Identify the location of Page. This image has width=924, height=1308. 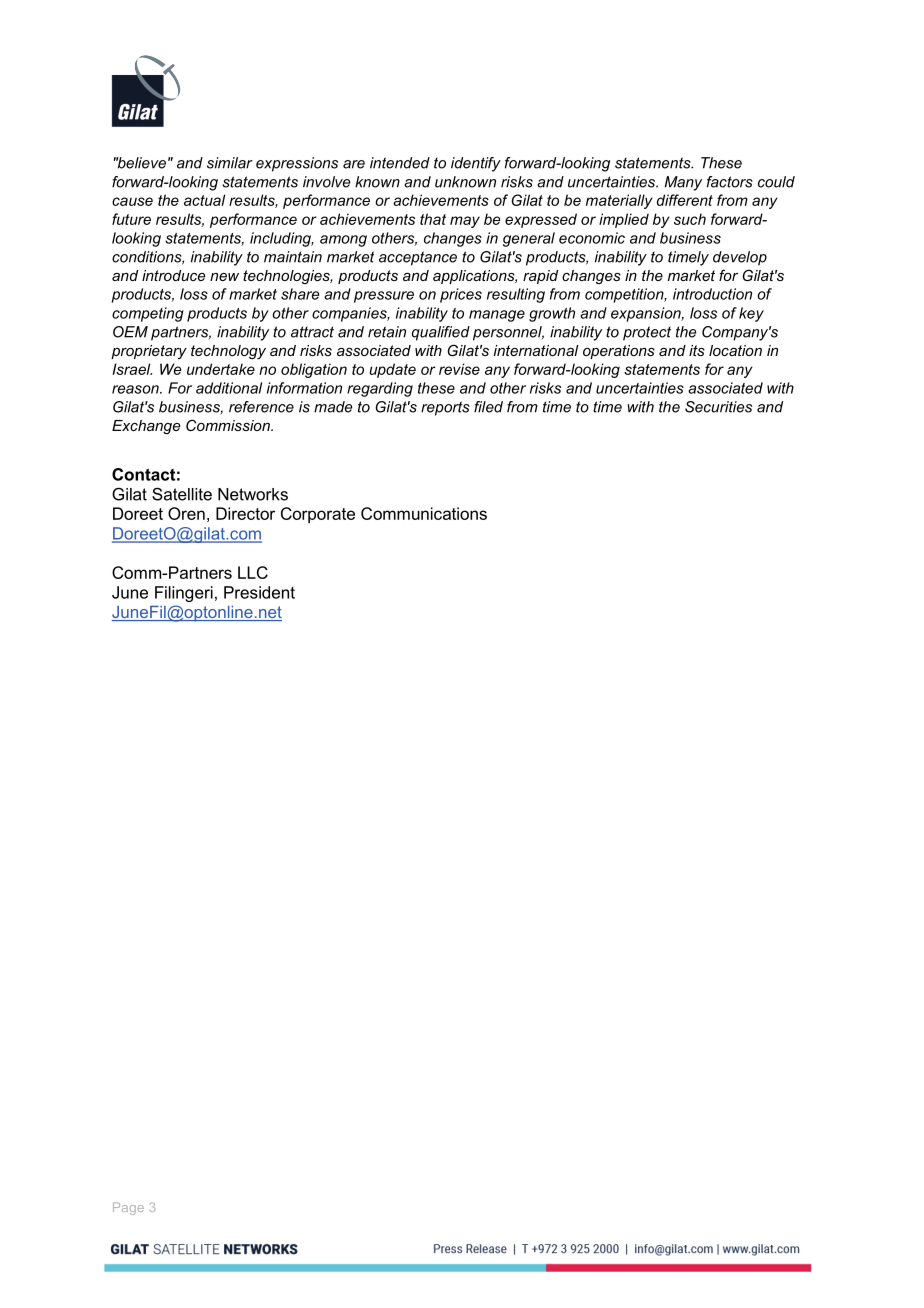
(128, 1208).
